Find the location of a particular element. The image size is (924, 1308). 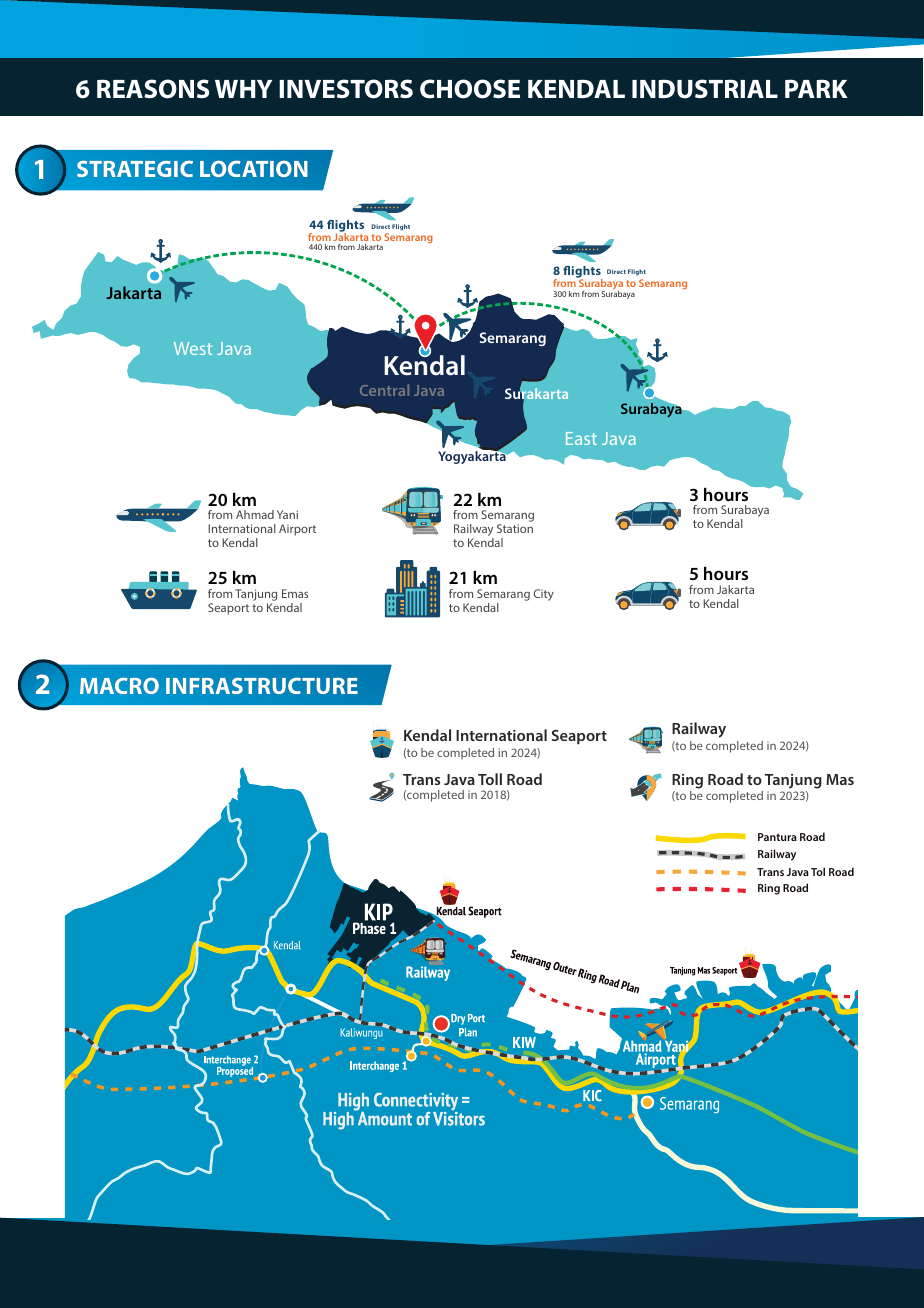

INFRASTRUCTURE is located at coordinates (262, 686).
